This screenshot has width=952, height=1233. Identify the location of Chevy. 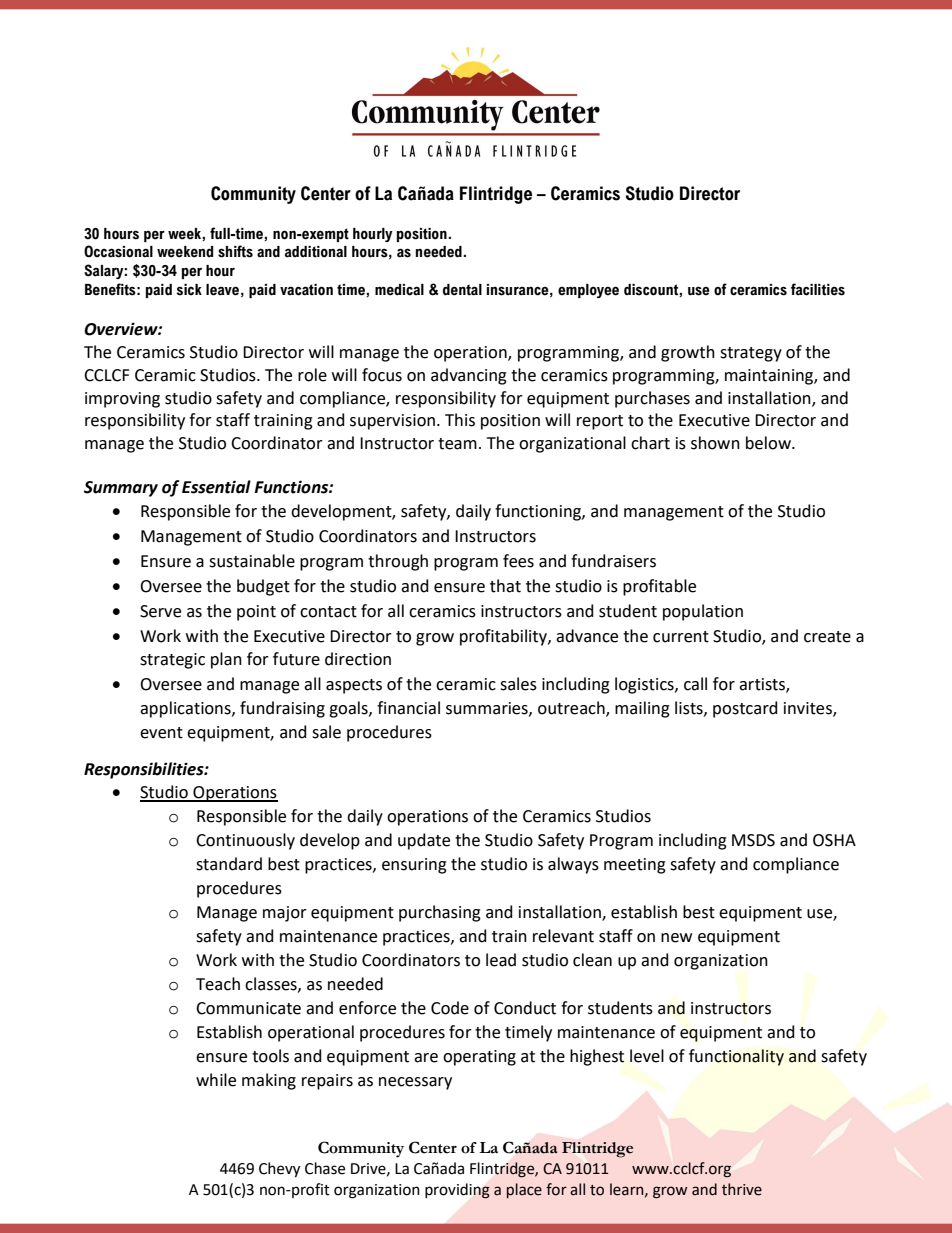
(279, 1170).
